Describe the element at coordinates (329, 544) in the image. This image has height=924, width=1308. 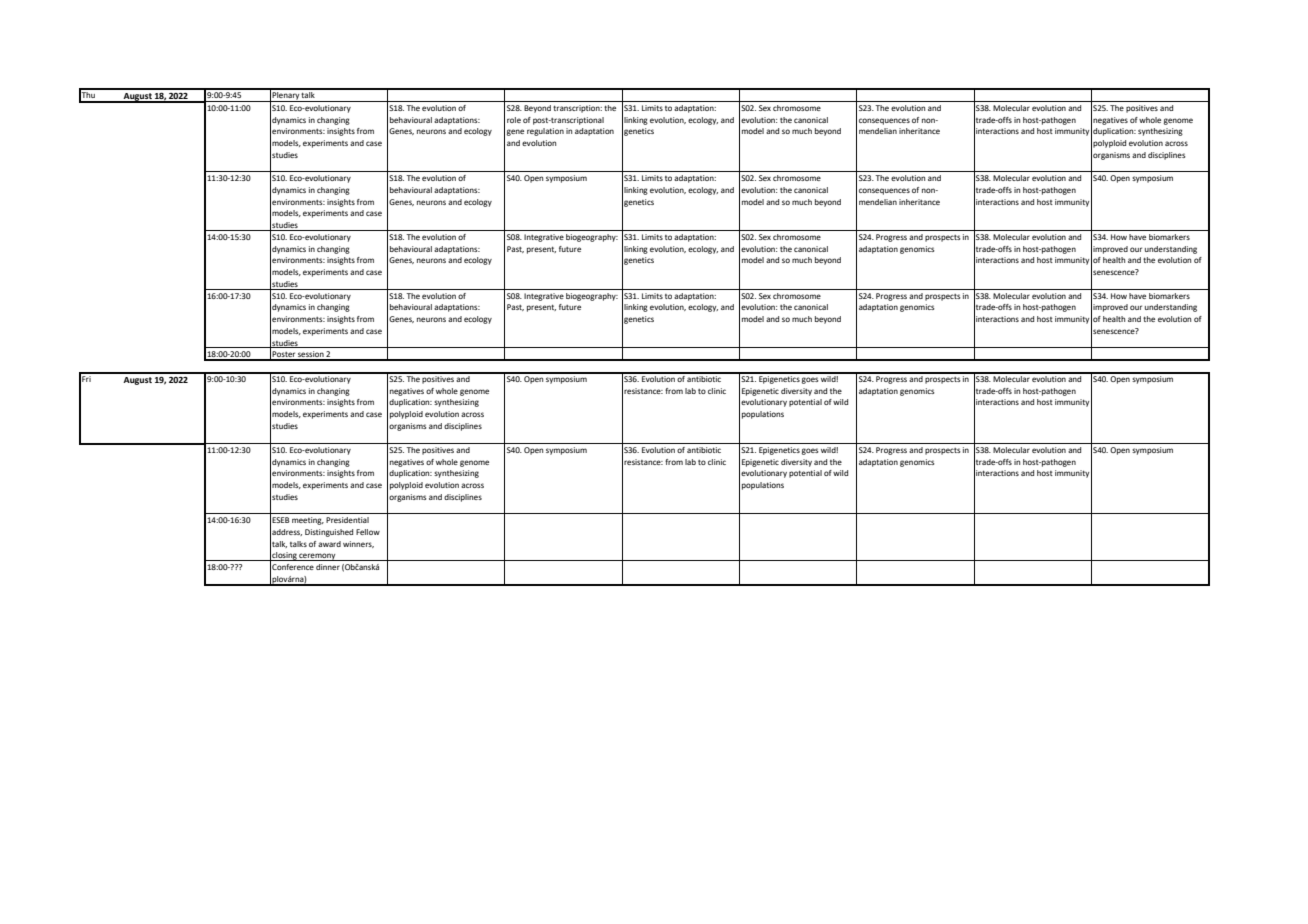
I see `award` at that location.
